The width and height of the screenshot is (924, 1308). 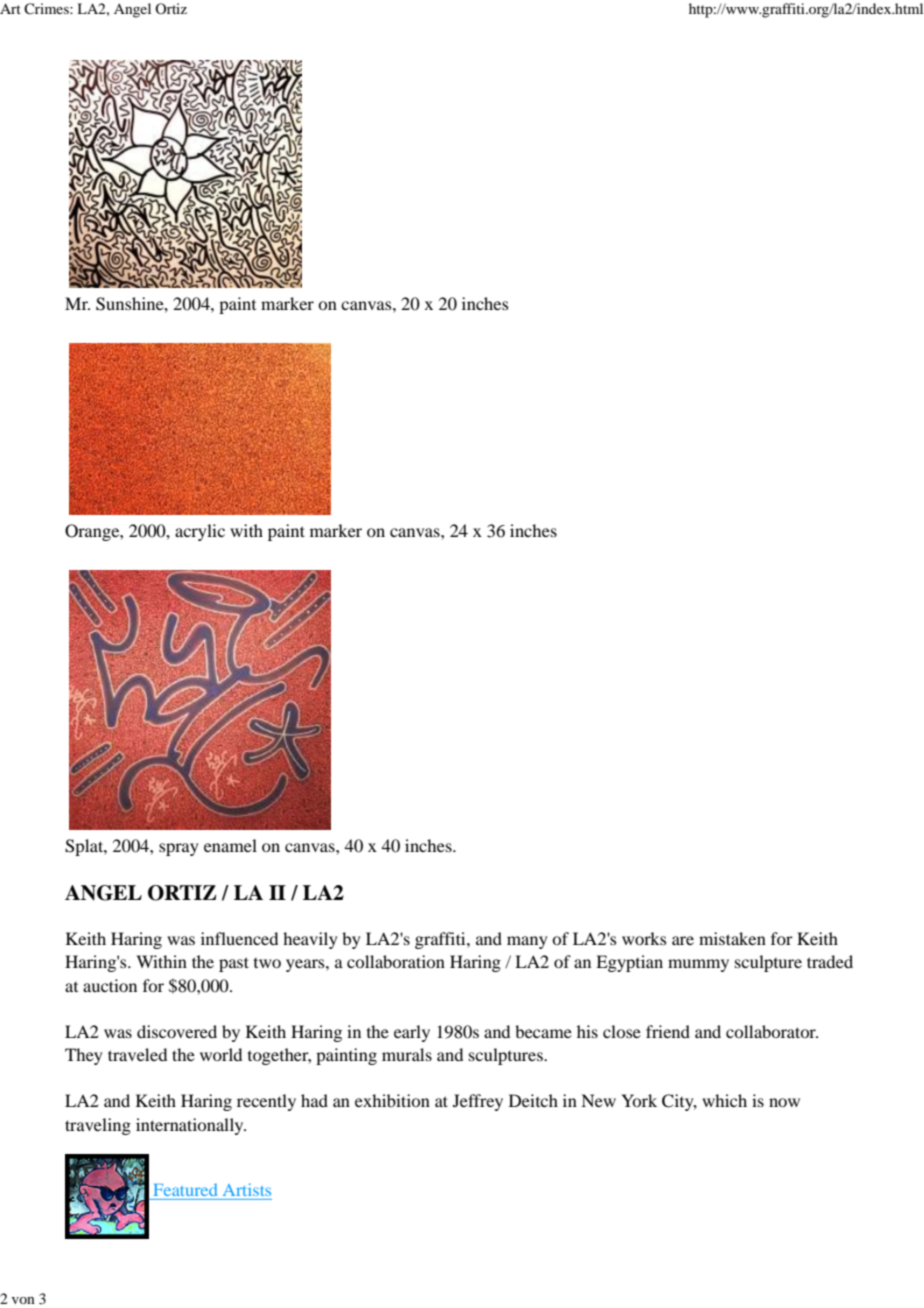 What do you see at coordinates (230, 845) in the screenshot?
I see `enamel` at bounding box center [230, 845].
